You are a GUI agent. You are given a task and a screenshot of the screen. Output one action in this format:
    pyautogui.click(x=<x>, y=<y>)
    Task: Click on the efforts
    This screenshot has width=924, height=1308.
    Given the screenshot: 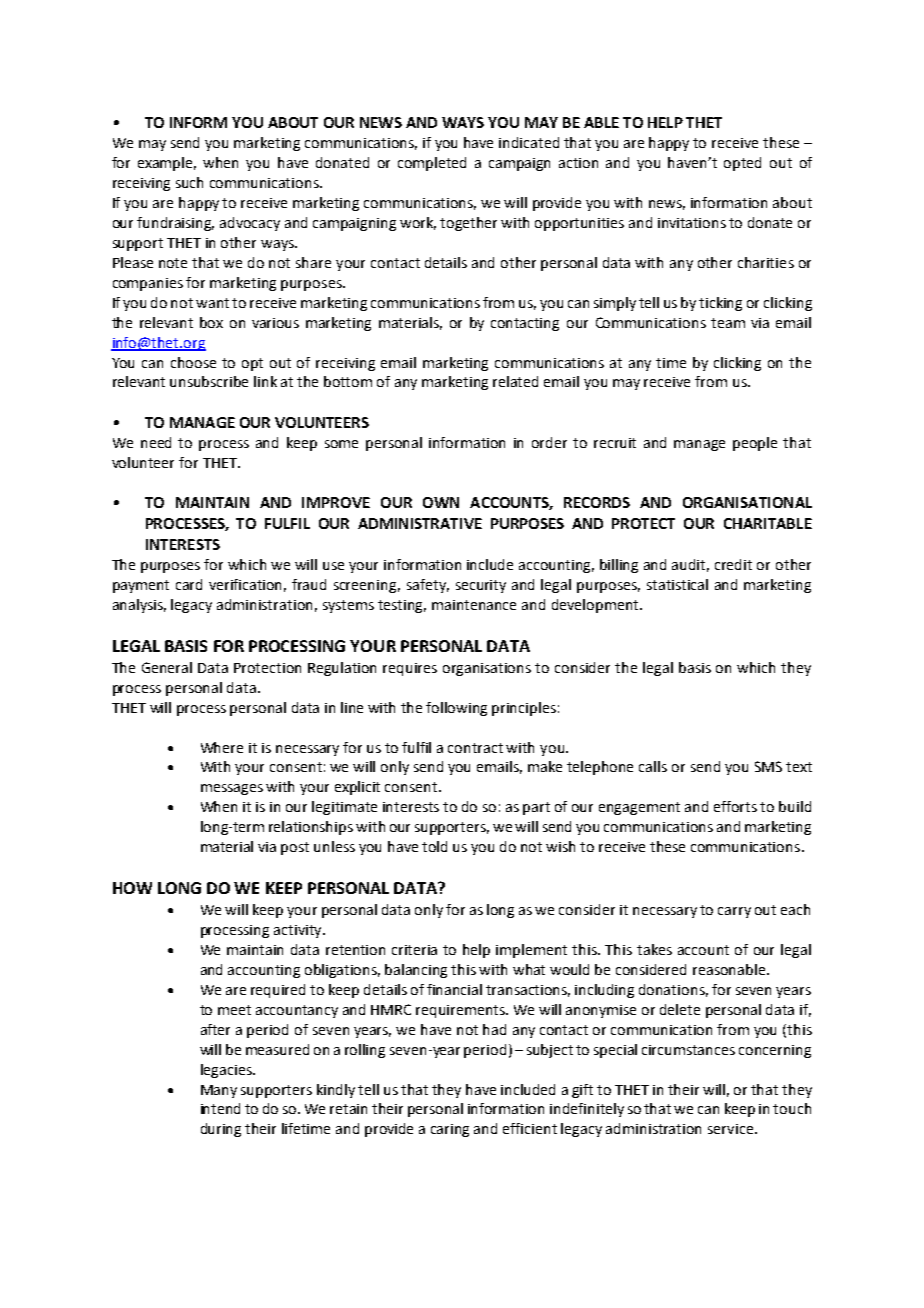 What is the action you would take?
    pyautogui.click(x=735, y=806)
